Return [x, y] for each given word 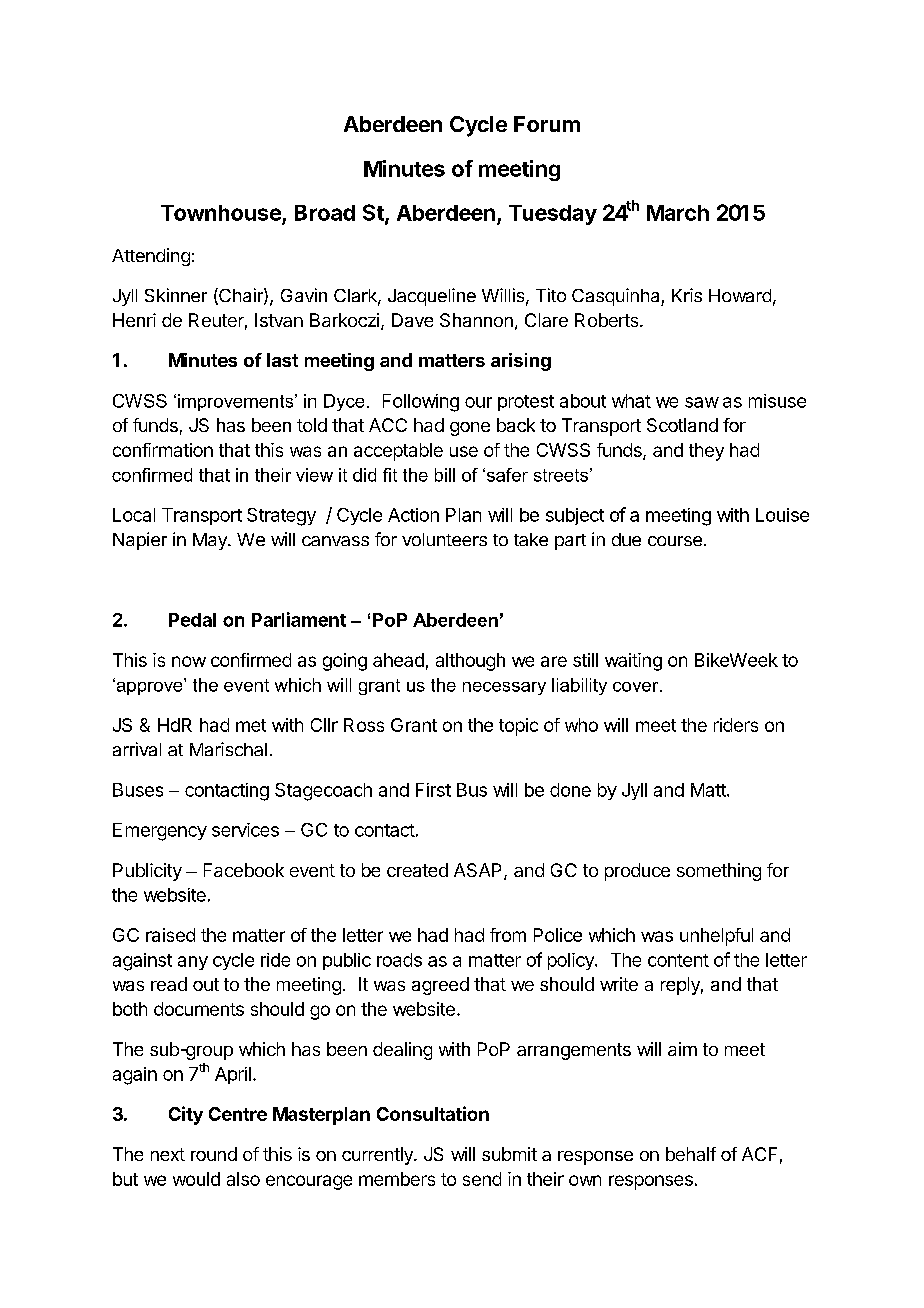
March [678, 213]
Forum [547, 124]
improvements [237, 402]
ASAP [479, 871]
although [470, 662]
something [719, 872]
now [189, 661]
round [214, 1154]
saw [702, 402]
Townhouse [221, 213]
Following [421, 403]
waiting [633, 662]
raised [170, 935]
